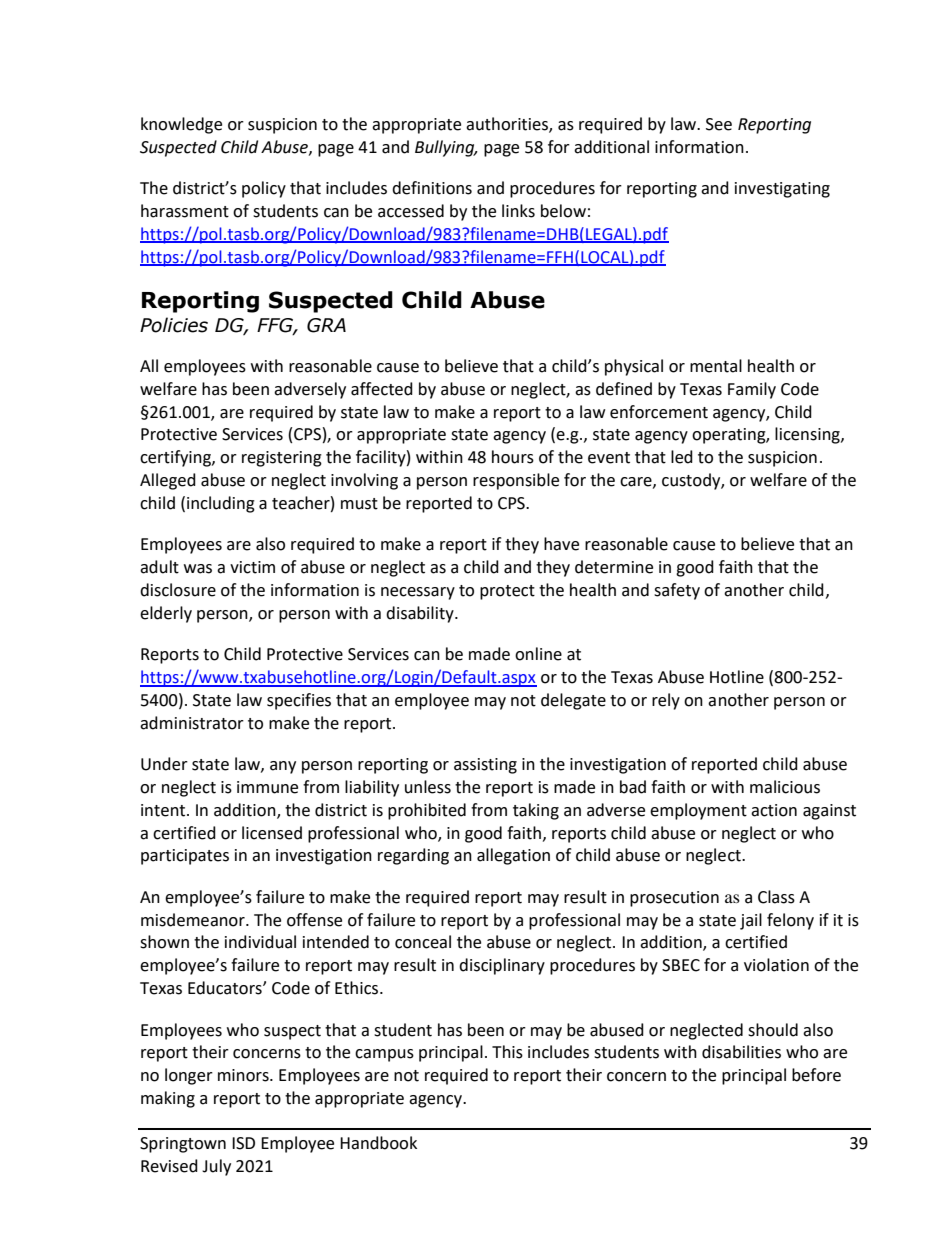 This image has width=952, height=1233. I want to click on knowledge, so click(181, 125).
